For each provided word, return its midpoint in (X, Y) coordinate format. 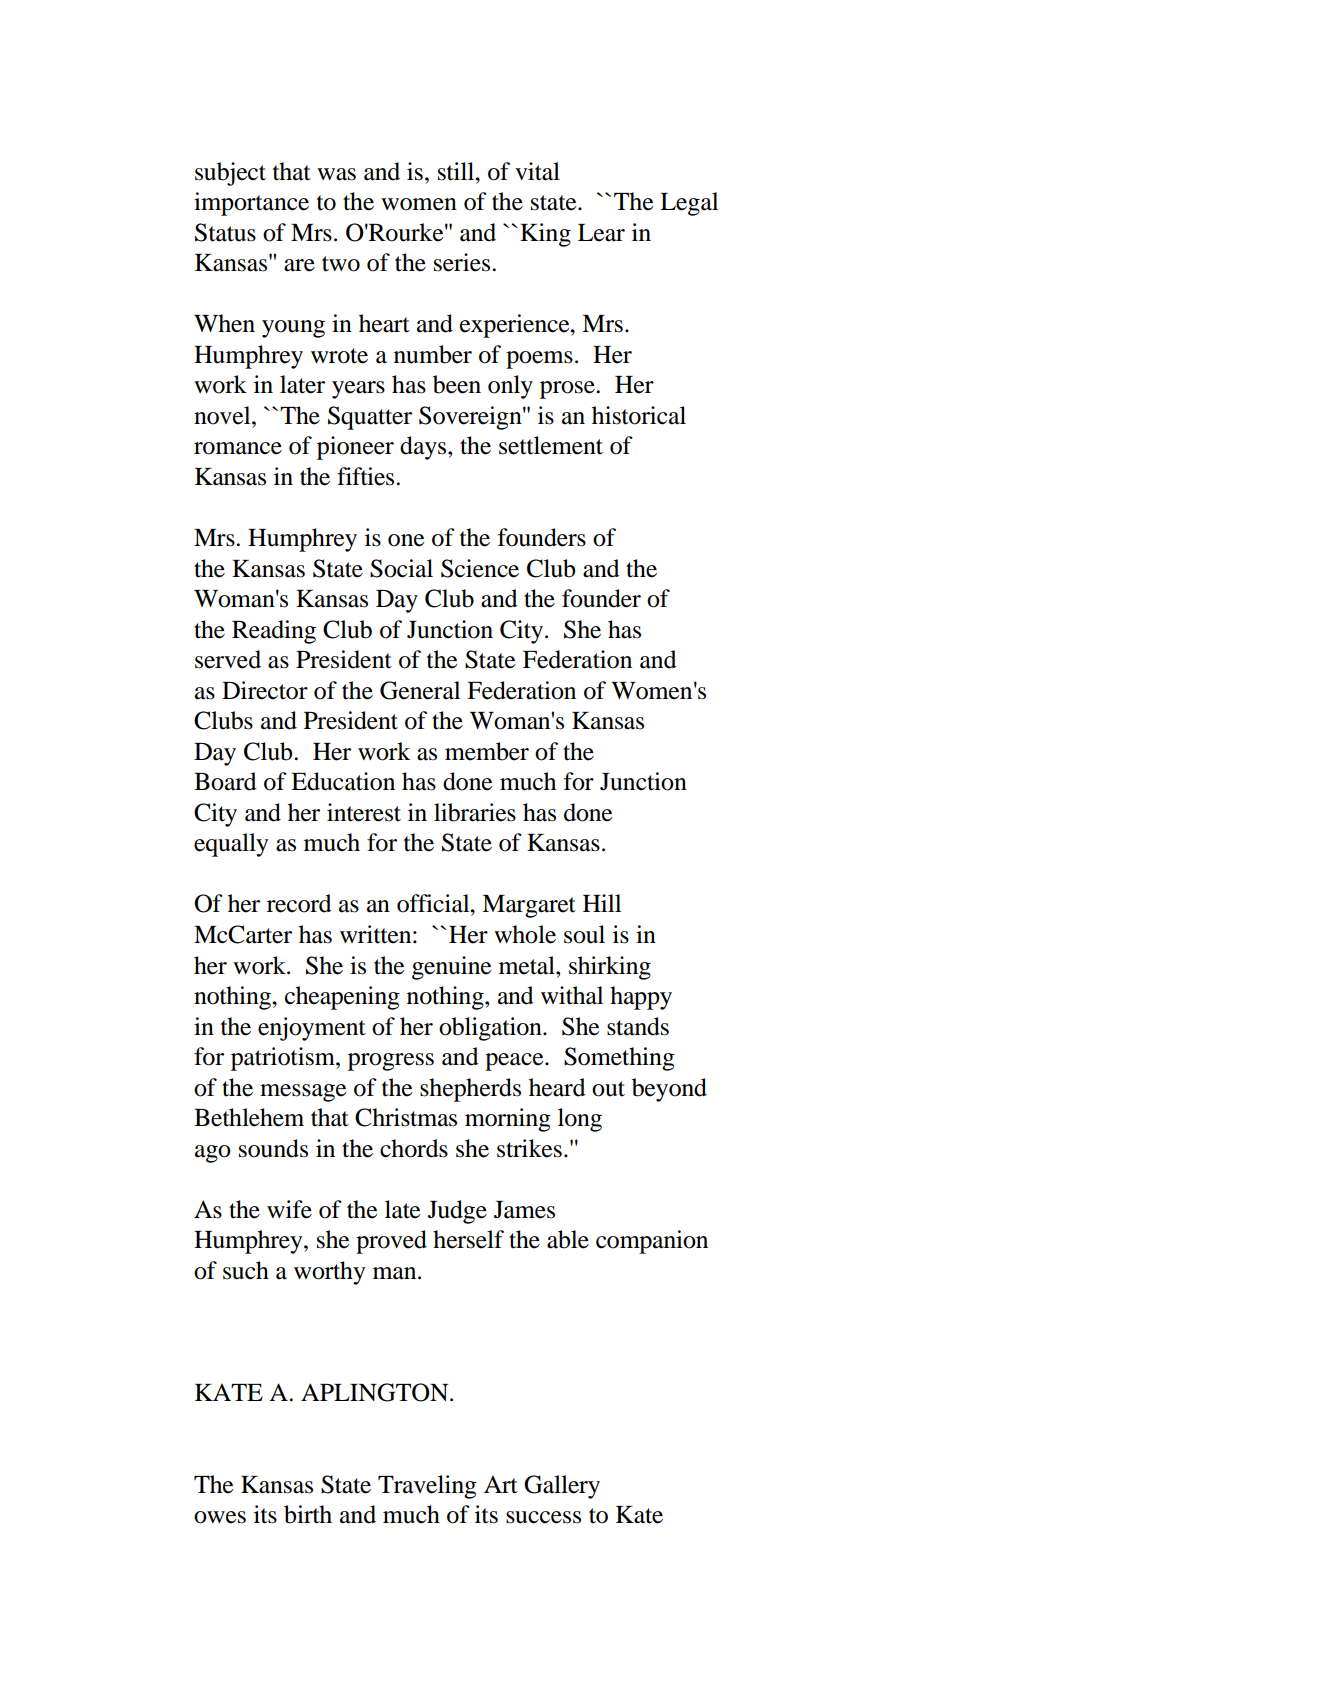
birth (308, 1514)
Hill (602, 903)
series (463, 262)
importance (251, 204)
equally (231, 845)
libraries (475, 812)
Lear (601, 233)
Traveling (427, 1487)
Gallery (562, 1487)
